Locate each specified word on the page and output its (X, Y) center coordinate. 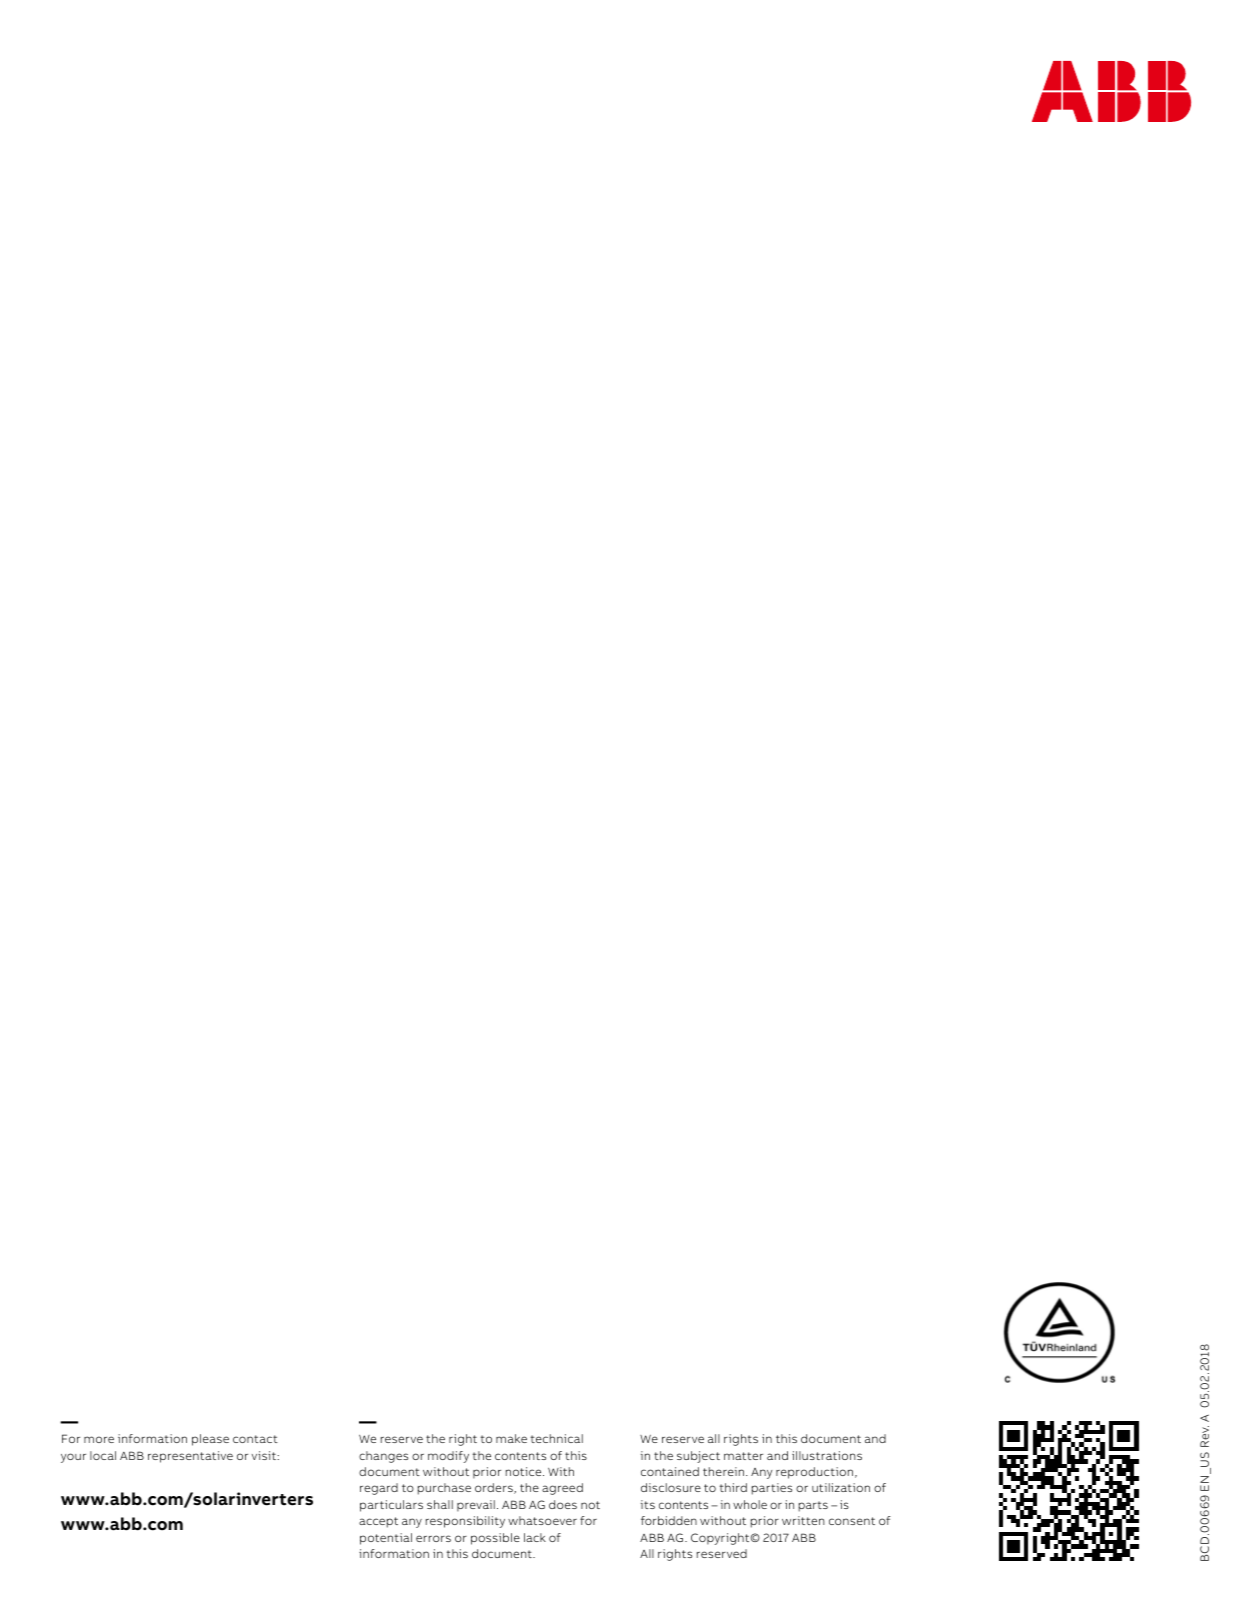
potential (386, 1539)
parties (772, 1489)
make (511, 1438)
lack (535, 1537)
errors (433, 1538)
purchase (444, 1489)
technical (557, 1438)
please (210, 1440)
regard (379, 1489)
